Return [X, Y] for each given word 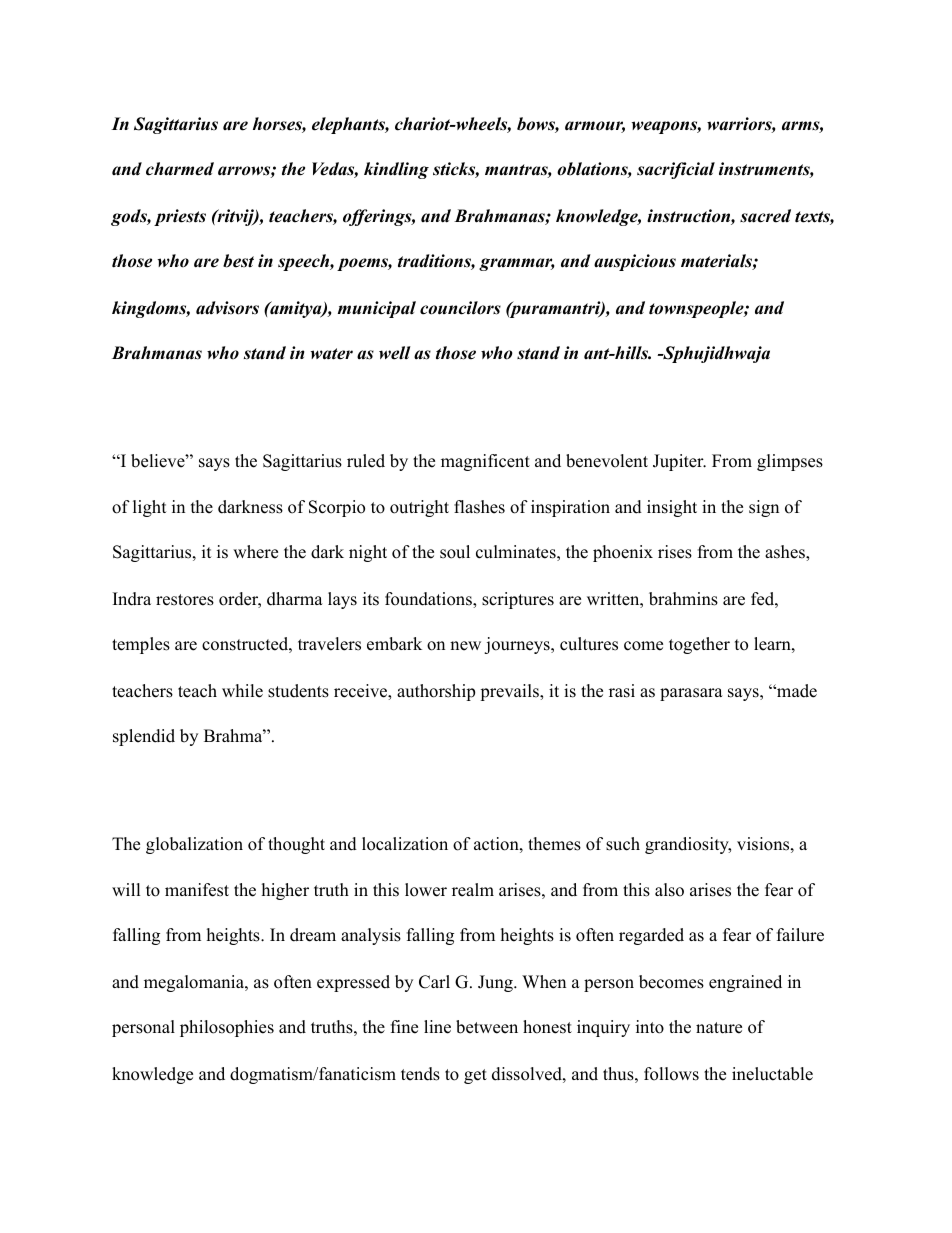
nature [719, 1028]
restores [185, 600]
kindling [396, 170]
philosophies [227, 1028]
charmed [180, 169]
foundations [429, 600]
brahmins [683, 599]
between [487, 1027]
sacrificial [676, 170]
